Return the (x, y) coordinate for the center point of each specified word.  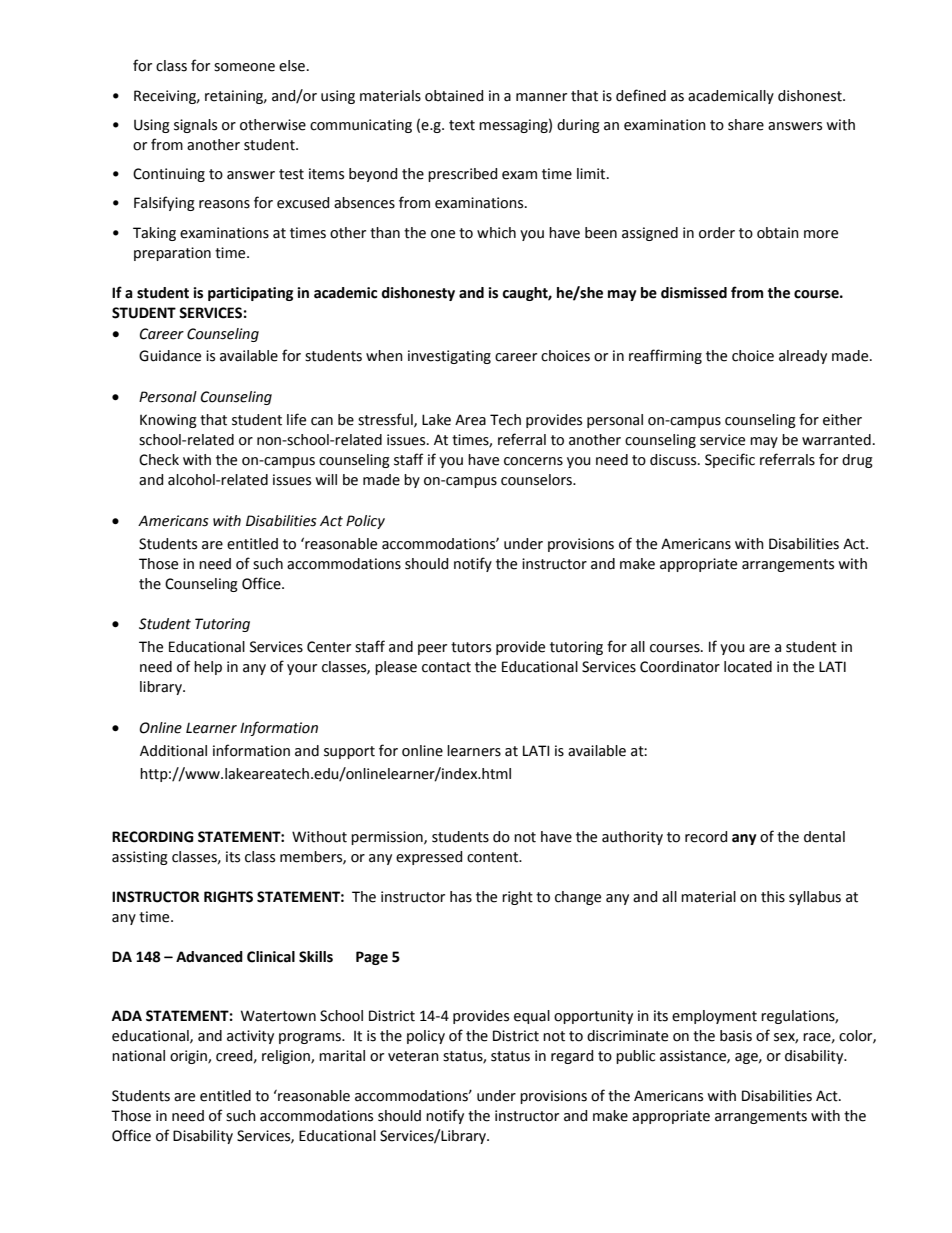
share (746, 125)
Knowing (168, 421)
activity (250, 1037)
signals (195, 126)
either (842, 420)
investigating (449, 357)
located (748, 667)
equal (532, 1017)
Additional (173, 751)
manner (541, 97)
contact (446, 667)
